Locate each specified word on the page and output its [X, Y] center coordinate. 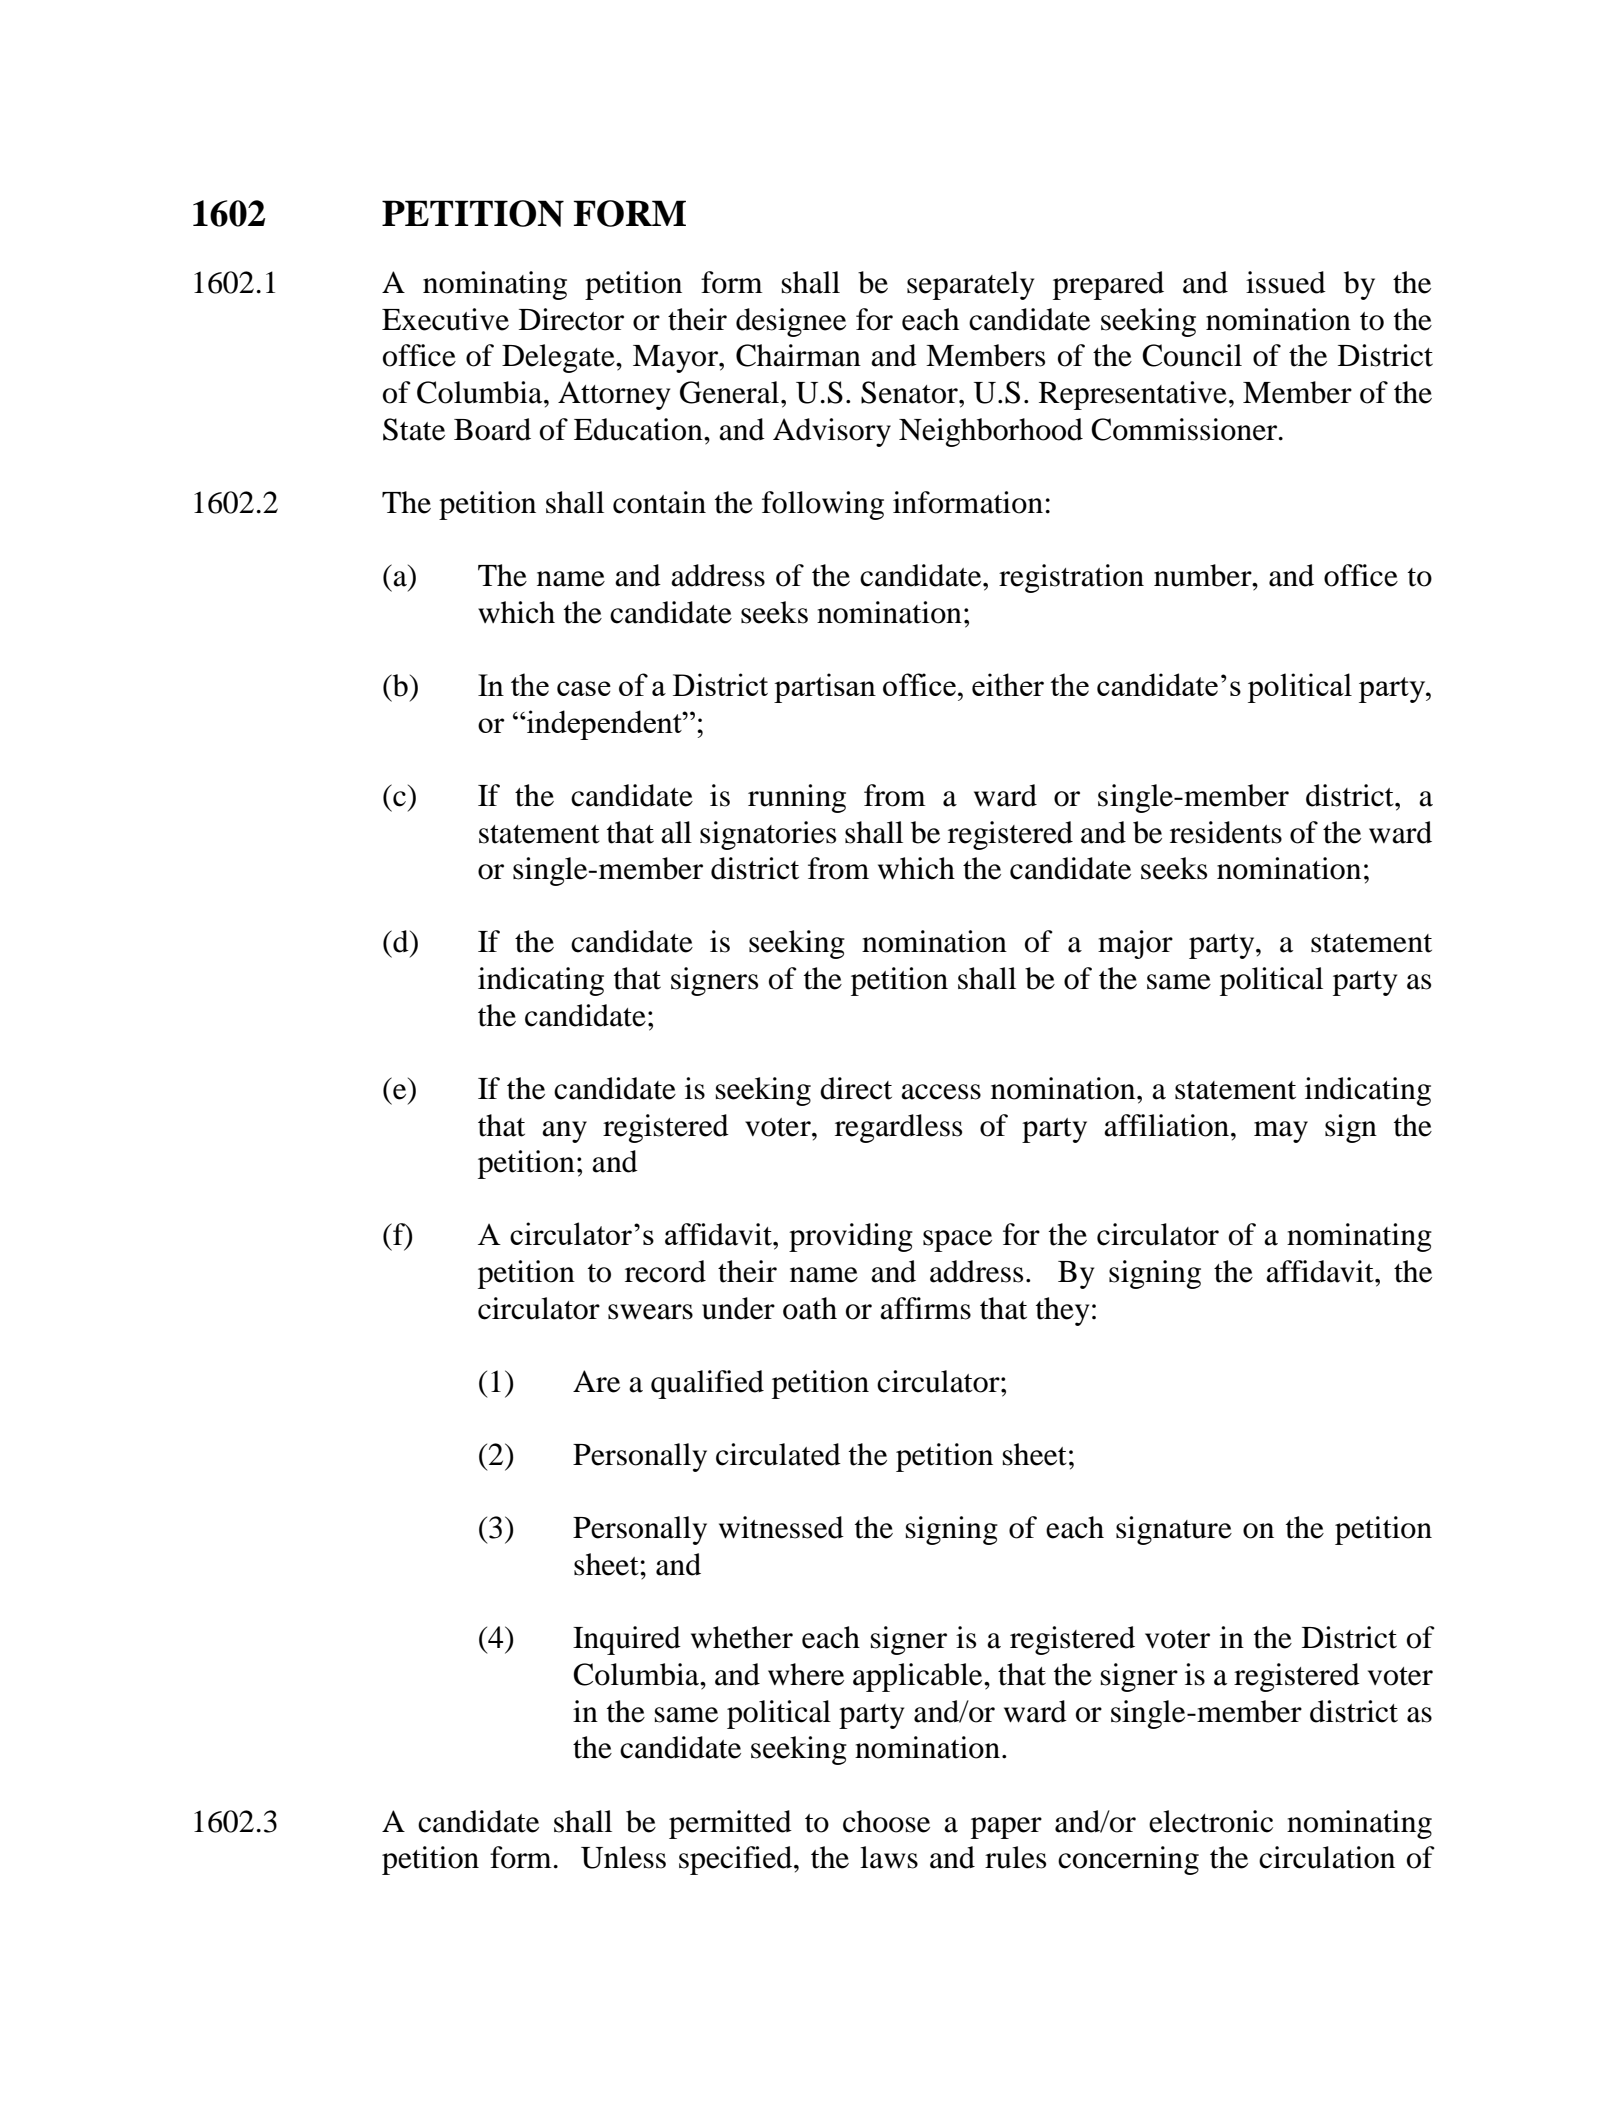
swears [650, 1312]
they [1062, 1311]
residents [1226, 832]
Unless [623, 1857]
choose [886, 1821]
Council [1192, 355]
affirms [925, 1308]
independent [604, 725]
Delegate [559, 358]
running [797, 798]
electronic [1211, 1821]
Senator [910, 392]
